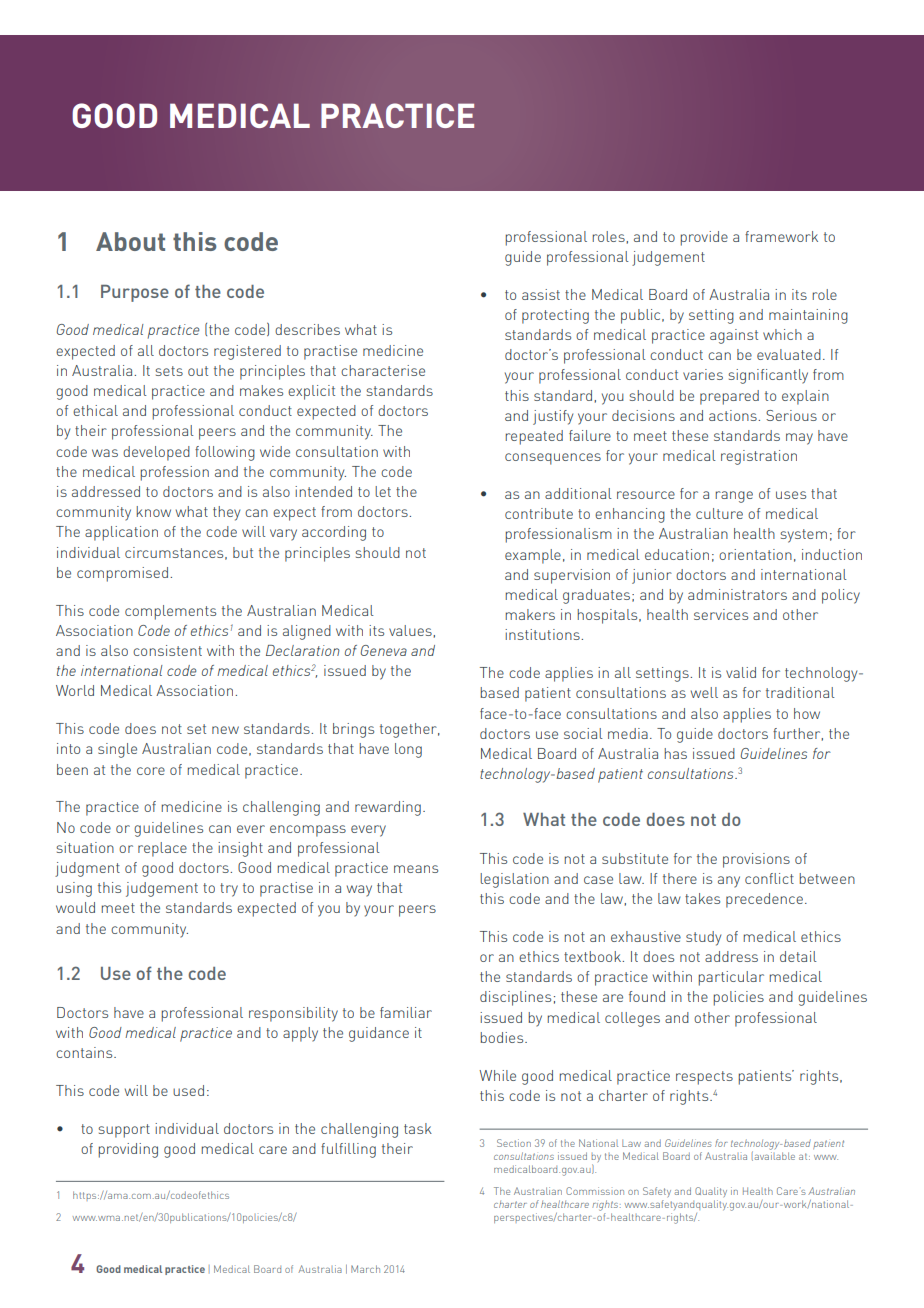 This screenshot has height=1308, width=924. I want to click on March, so click(365, 1269).
